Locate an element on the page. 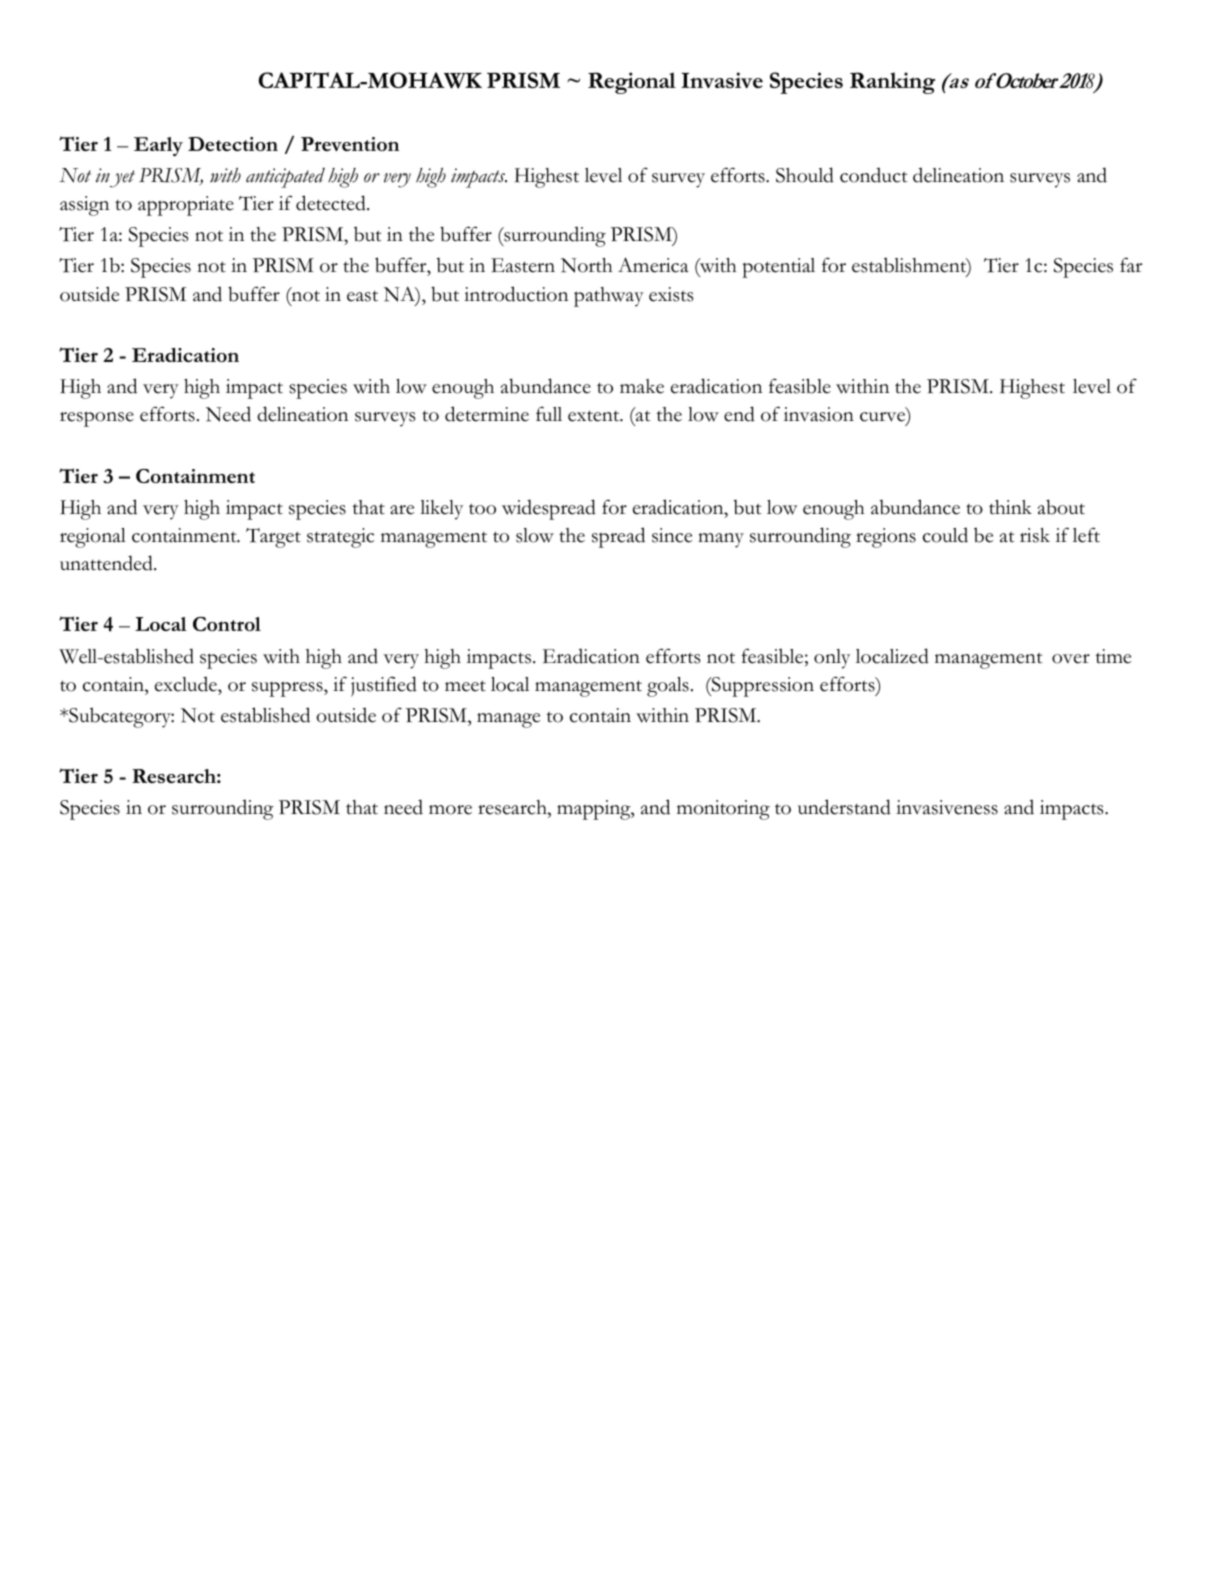 The height and width of the image is (1572, 1214). monitoring is located at coordinates (723, 810).
